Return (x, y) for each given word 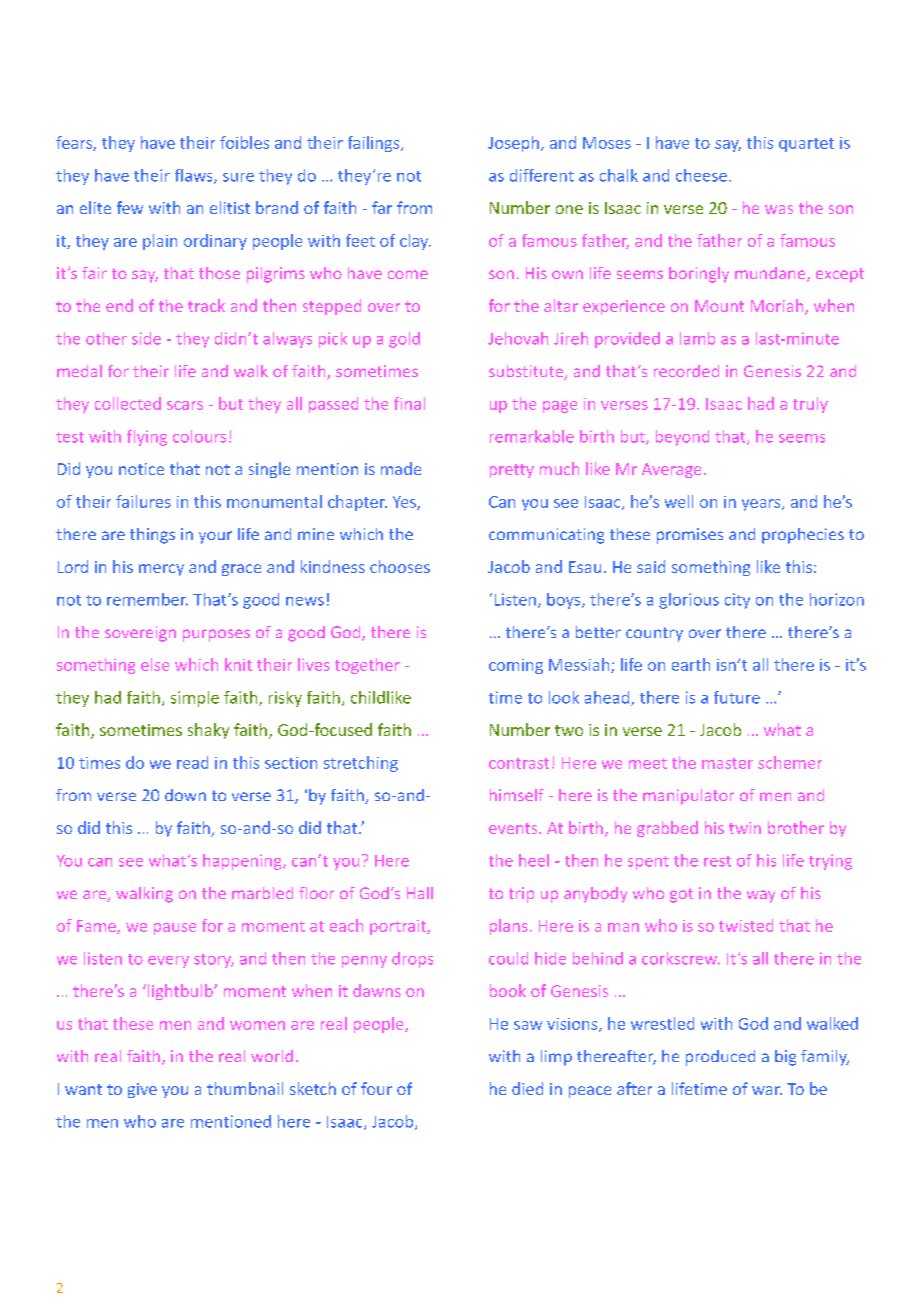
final (409, 403)
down (185, 795)
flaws (195, 176)
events (514, 828)
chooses (400, 566)
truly (810, 405)
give (142, 1090)
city (737, 601)
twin (745, 828)
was (779, 209)
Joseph (513, 144)
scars (185, 405)
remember (147, 599)
